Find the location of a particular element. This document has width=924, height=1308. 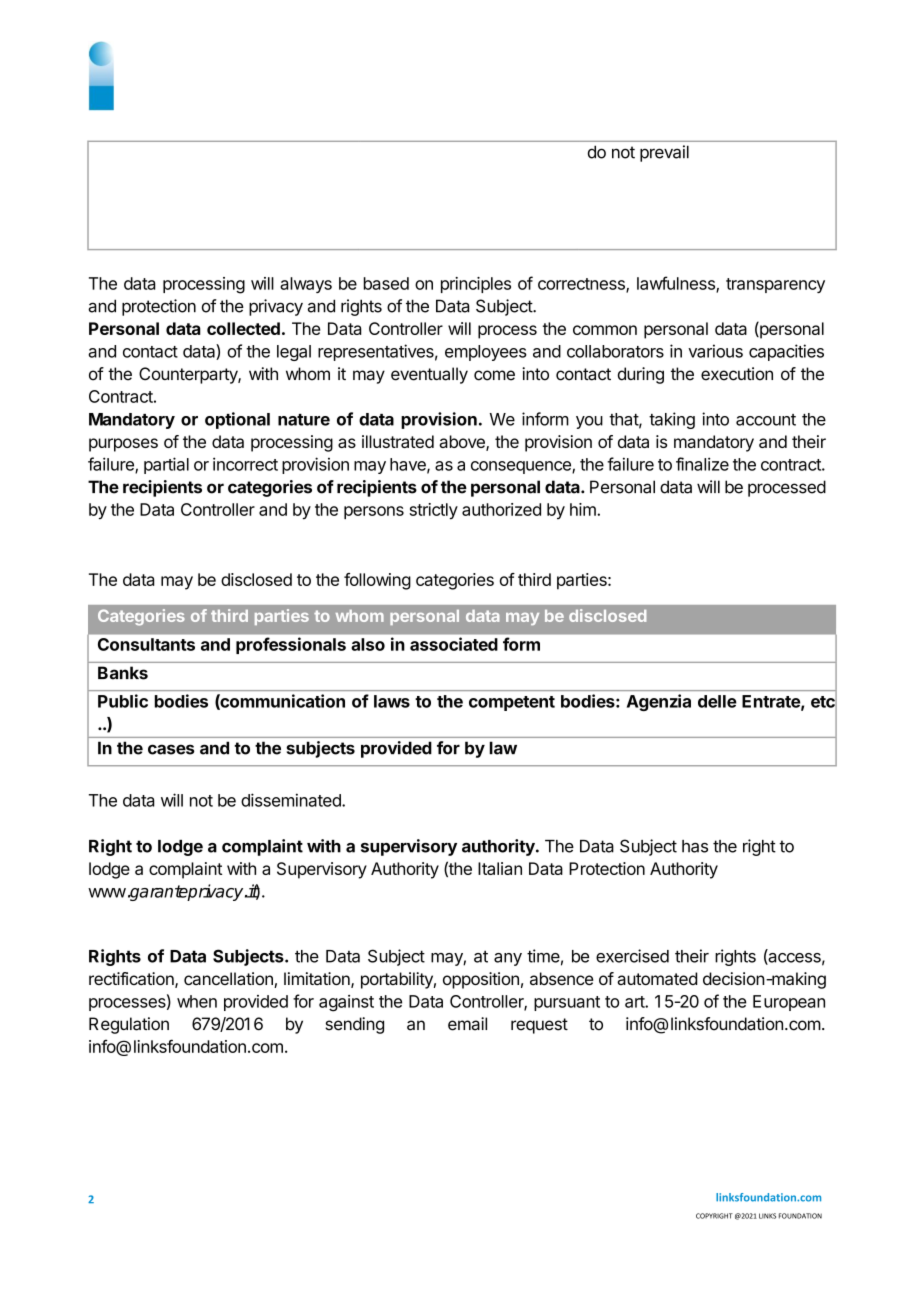

following is located at coordinates (377, 581).
